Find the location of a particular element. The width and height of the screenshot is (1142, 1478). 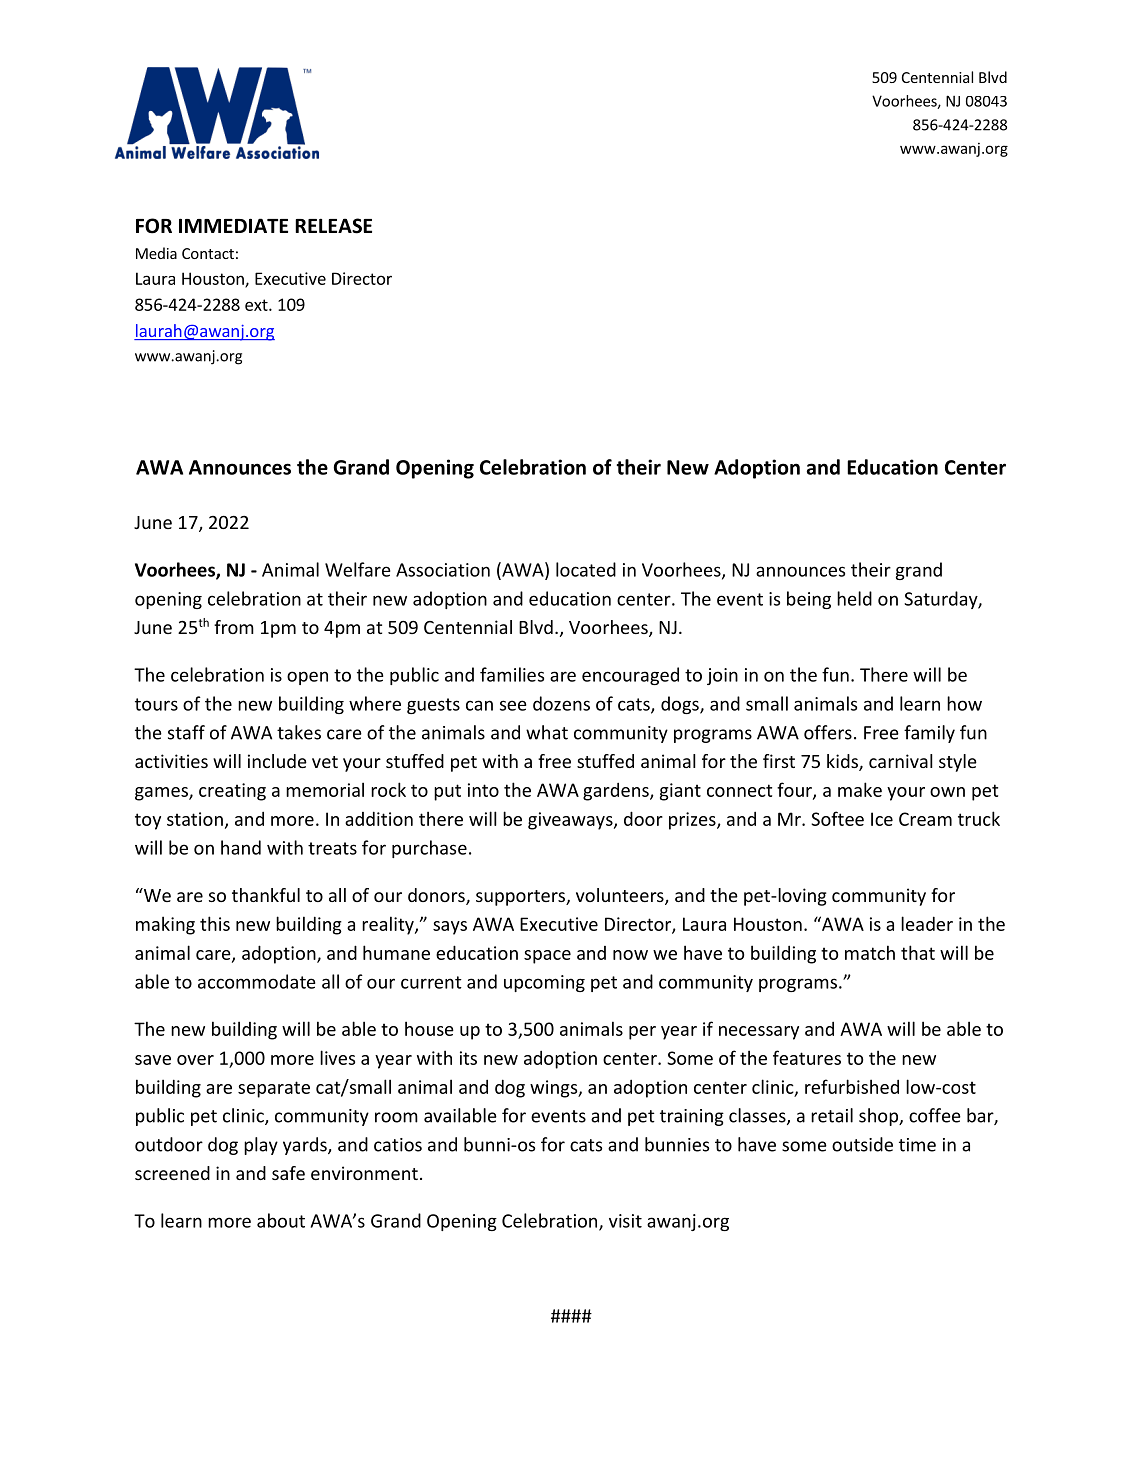

Contact is located at coordinates (208, 253).
